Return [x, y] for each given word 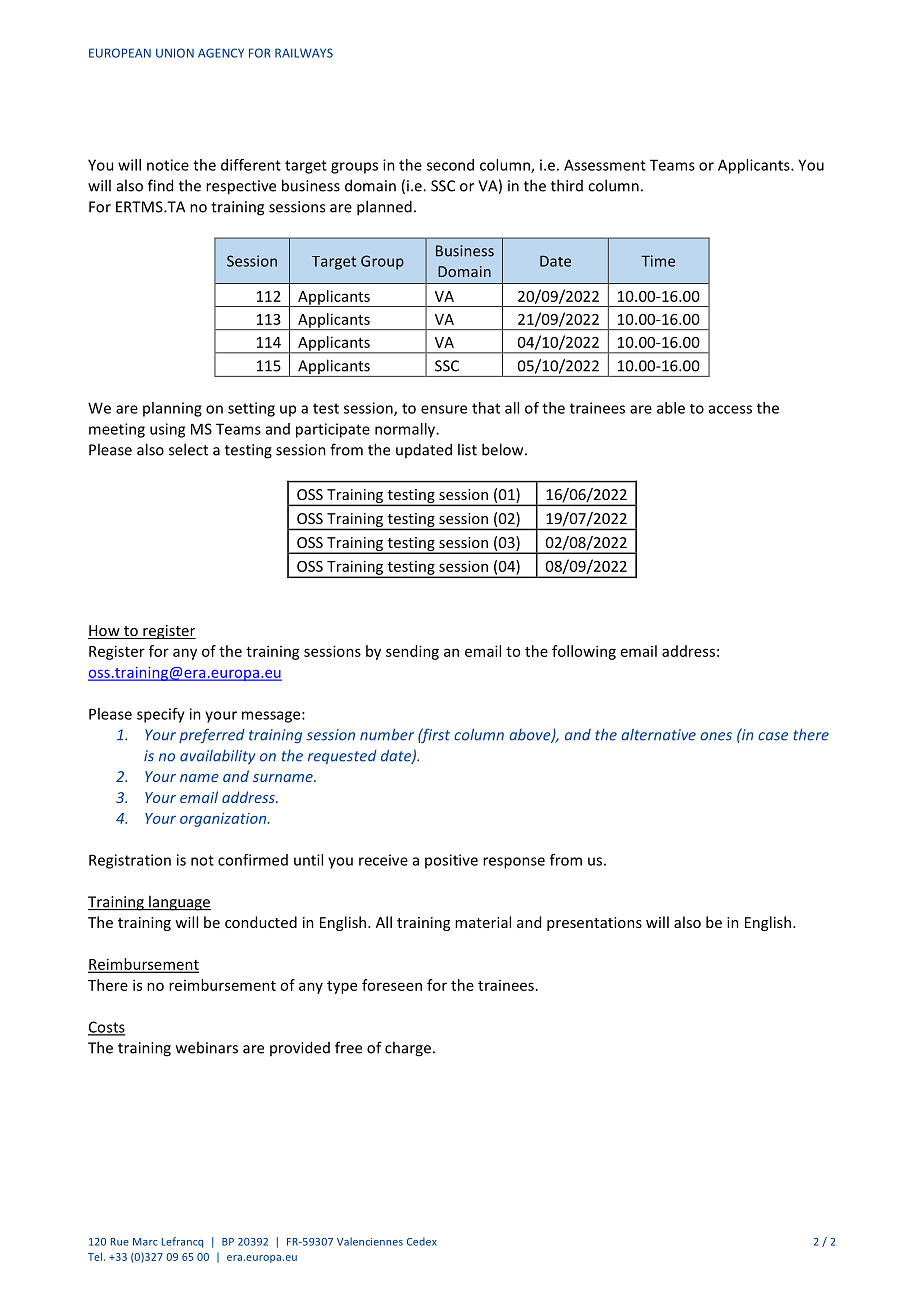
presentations [594, 924]
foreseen [392, 985]
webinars [207, 1047]
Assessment [605, 165]
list [467, 449]
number [387, 734]
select [188, 449]
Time [658, 261]
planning [172, 409]
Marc [145, 1242]
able [671, 408]
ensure [444, 409]
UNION [175, 53]
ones [716, 736]
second [450, 165]
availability [217, 757]
